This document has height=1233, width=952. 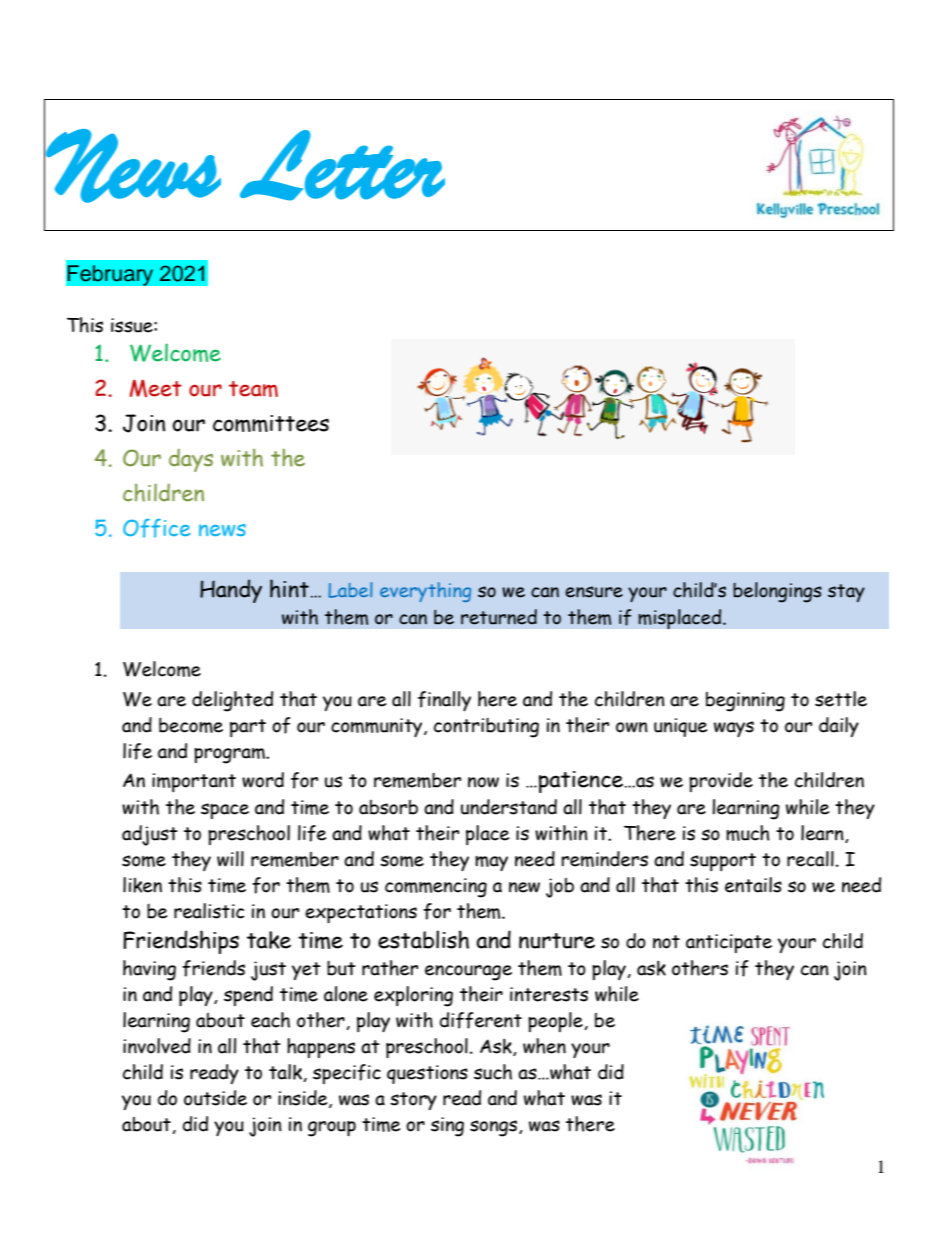 I want to click on outside, so click(x=215, y=1098).
